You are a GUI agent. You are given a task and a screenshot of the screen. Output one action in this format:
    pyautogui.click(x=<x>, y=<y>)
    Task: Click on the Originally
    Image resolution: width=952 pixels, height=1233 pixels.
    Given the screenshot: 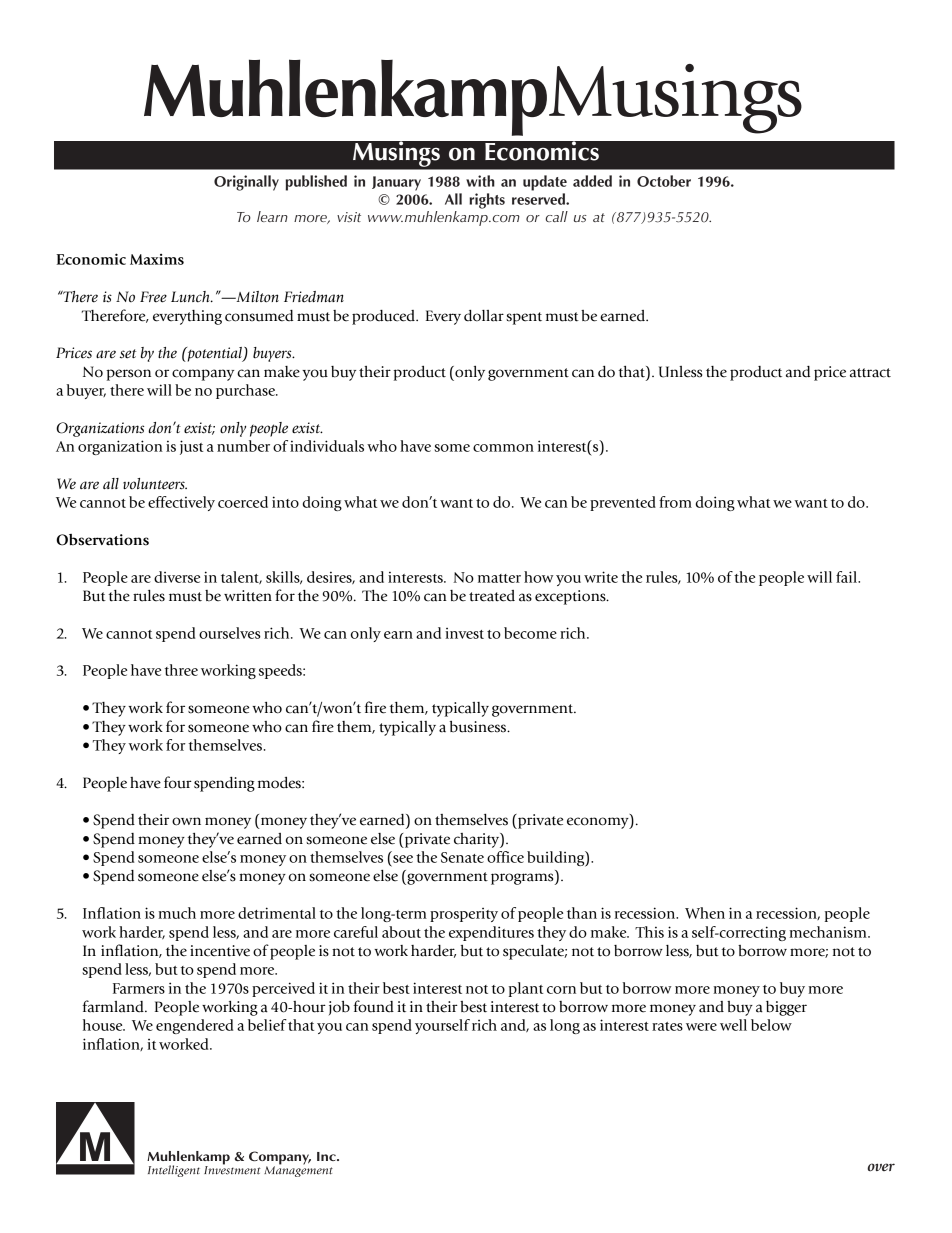 What is the action you would take?
    pyautogui.click(x=246, y=183)
